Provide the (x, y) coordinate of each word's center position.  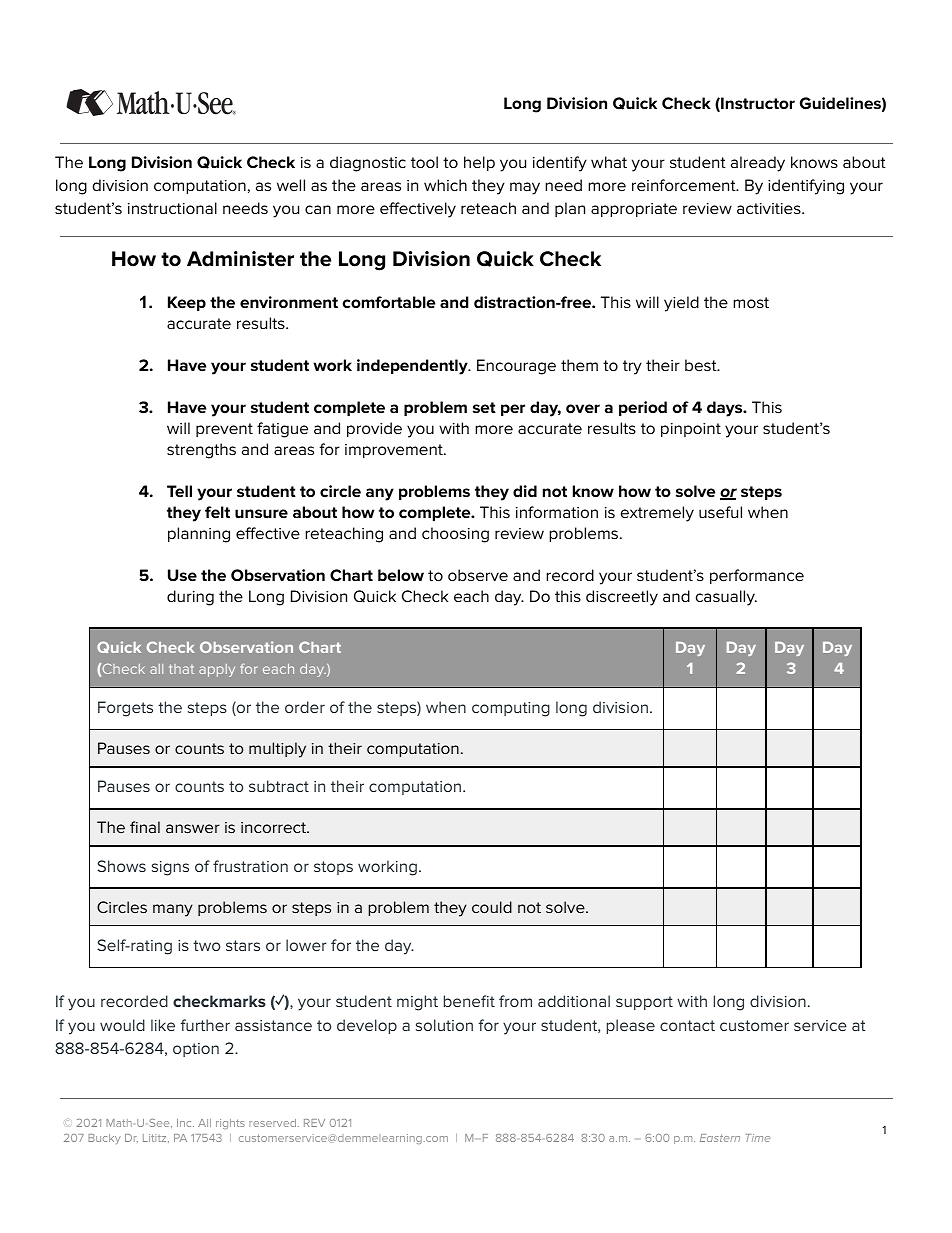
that (181, 669)
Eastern (720, 1138)
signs (170, 868)
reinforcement (685, 185)
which (445, 185)
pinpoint (691, 430)
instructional (172, 208)
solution (444, 1025)
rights (230, 1124)
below (401, 575)
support (644, 1003)
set (484, 407)
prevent (224, 430)
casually (726, 598)
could (492, 907)
